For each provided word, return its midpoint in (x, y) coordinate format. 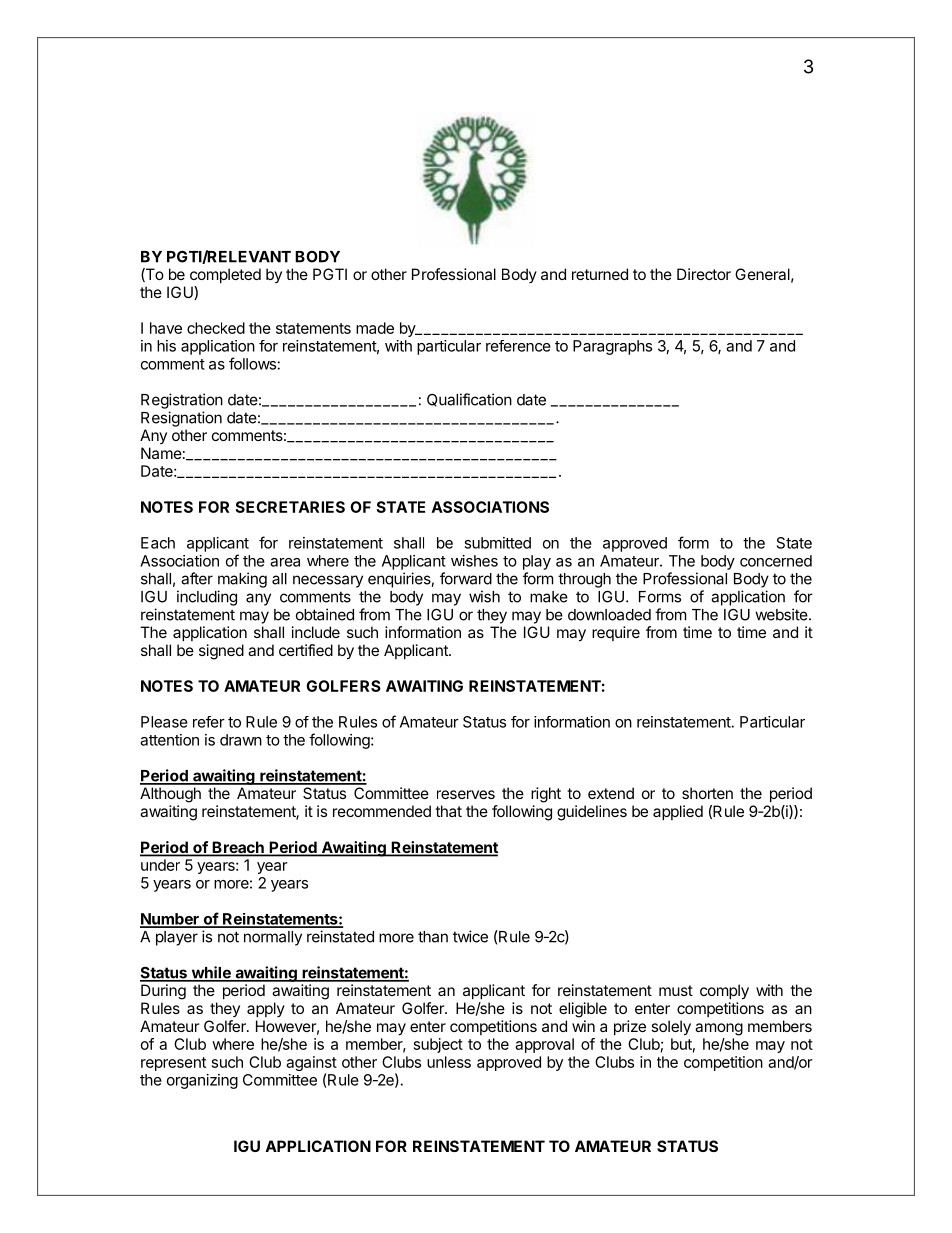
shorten (707, 793)
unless (449, 1062)
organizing (202, 1081)
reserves (466, 794)
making (242, 580)
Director (704, 274)
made (375, 328)
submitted (497, 543)
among (719, 1029)
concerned (776, 561)
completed (225, 275)
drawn (241, 740)
